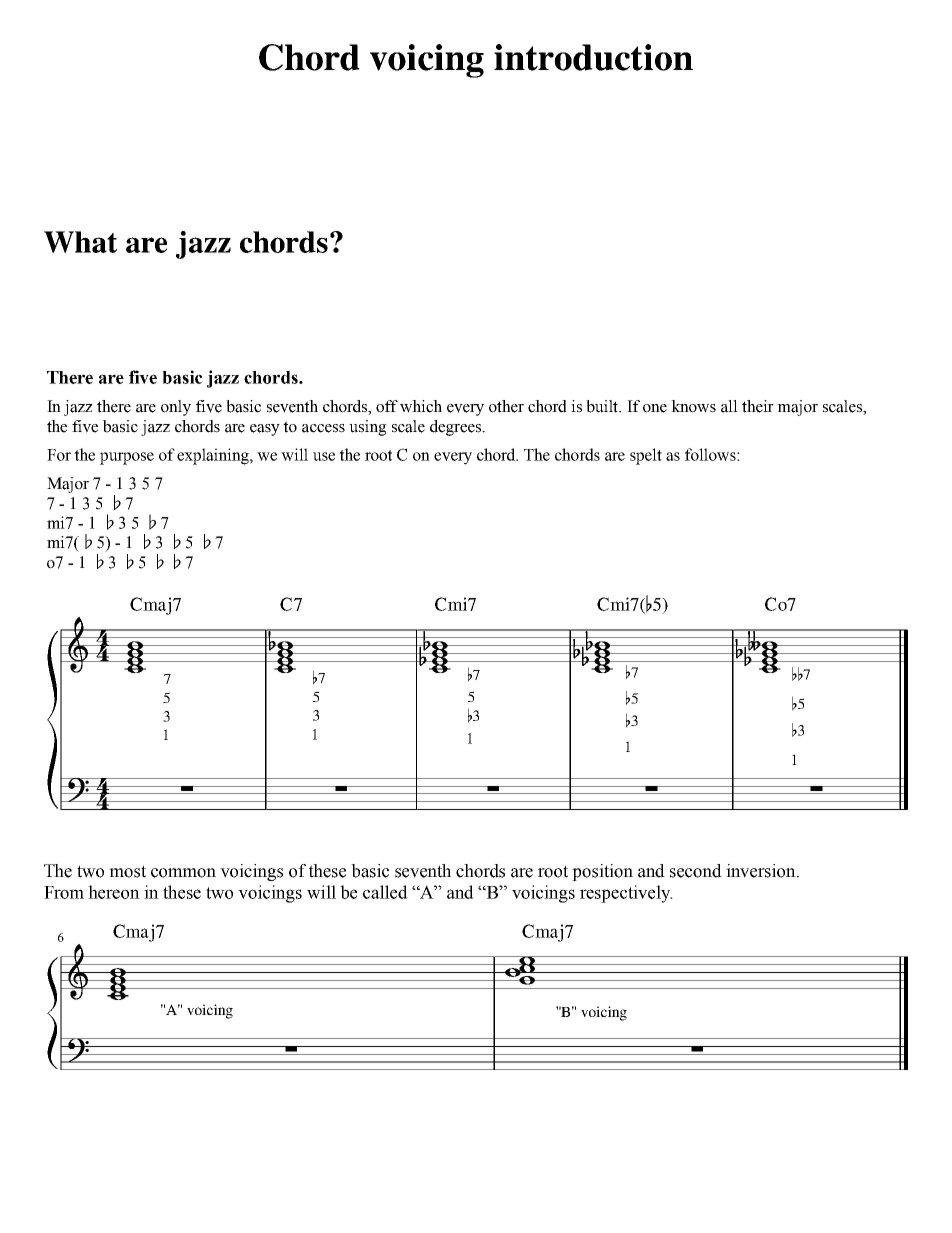 This page has width=952, height=1233. I want to click on spelt, so click(646, 456).
